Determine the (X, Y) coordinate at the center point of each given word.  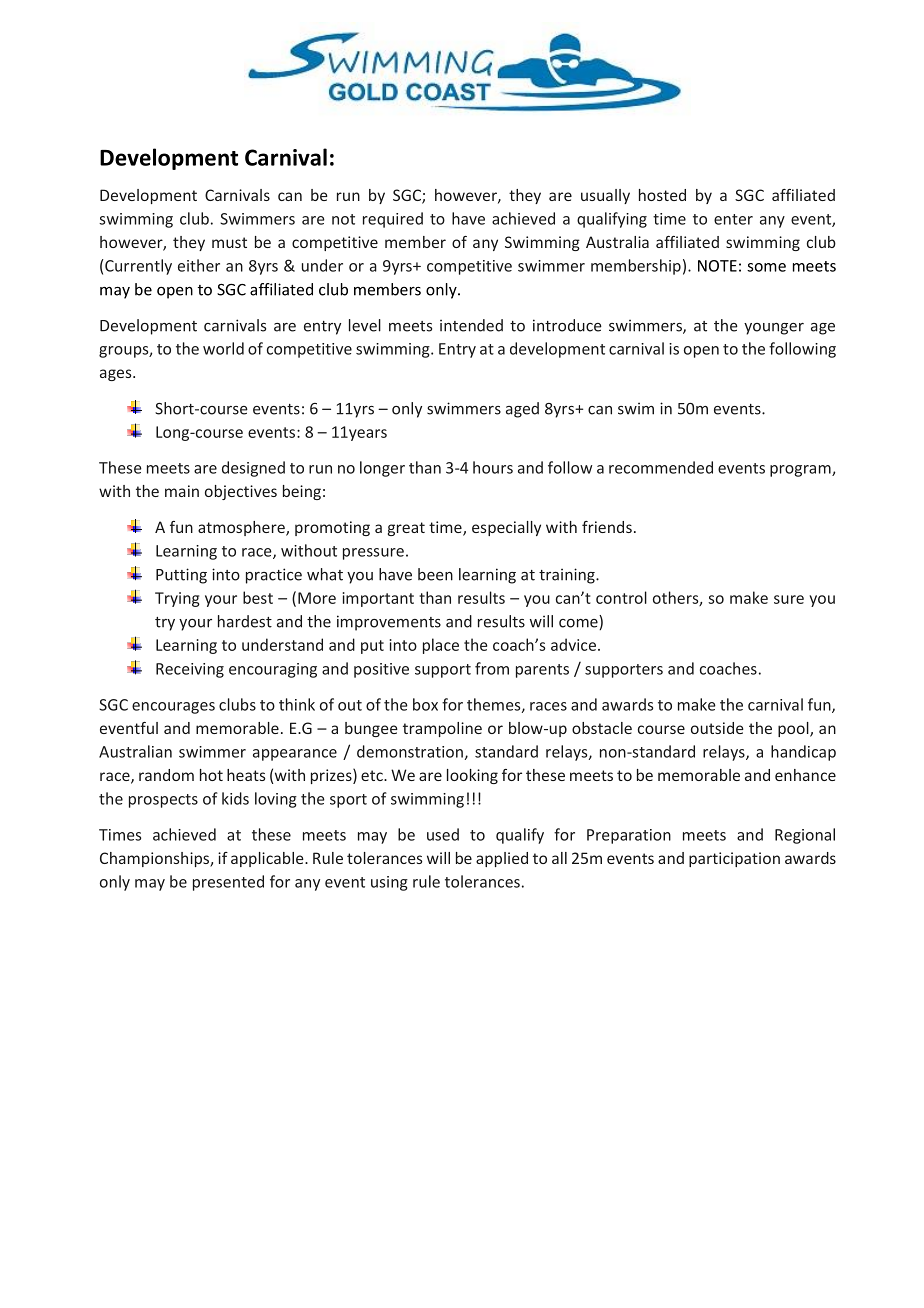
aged (522, 410)
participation (734, 859)
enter (733, 219)
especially (506, 528)
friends (607, 527)
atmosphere (242, 528)
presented (228, 883)
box (425, 704)
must (229, 242)
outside (717, 728)
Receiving (190, 670)
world (223, 348)
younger (774, 329)
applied (502, 859)
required (393, 220)
